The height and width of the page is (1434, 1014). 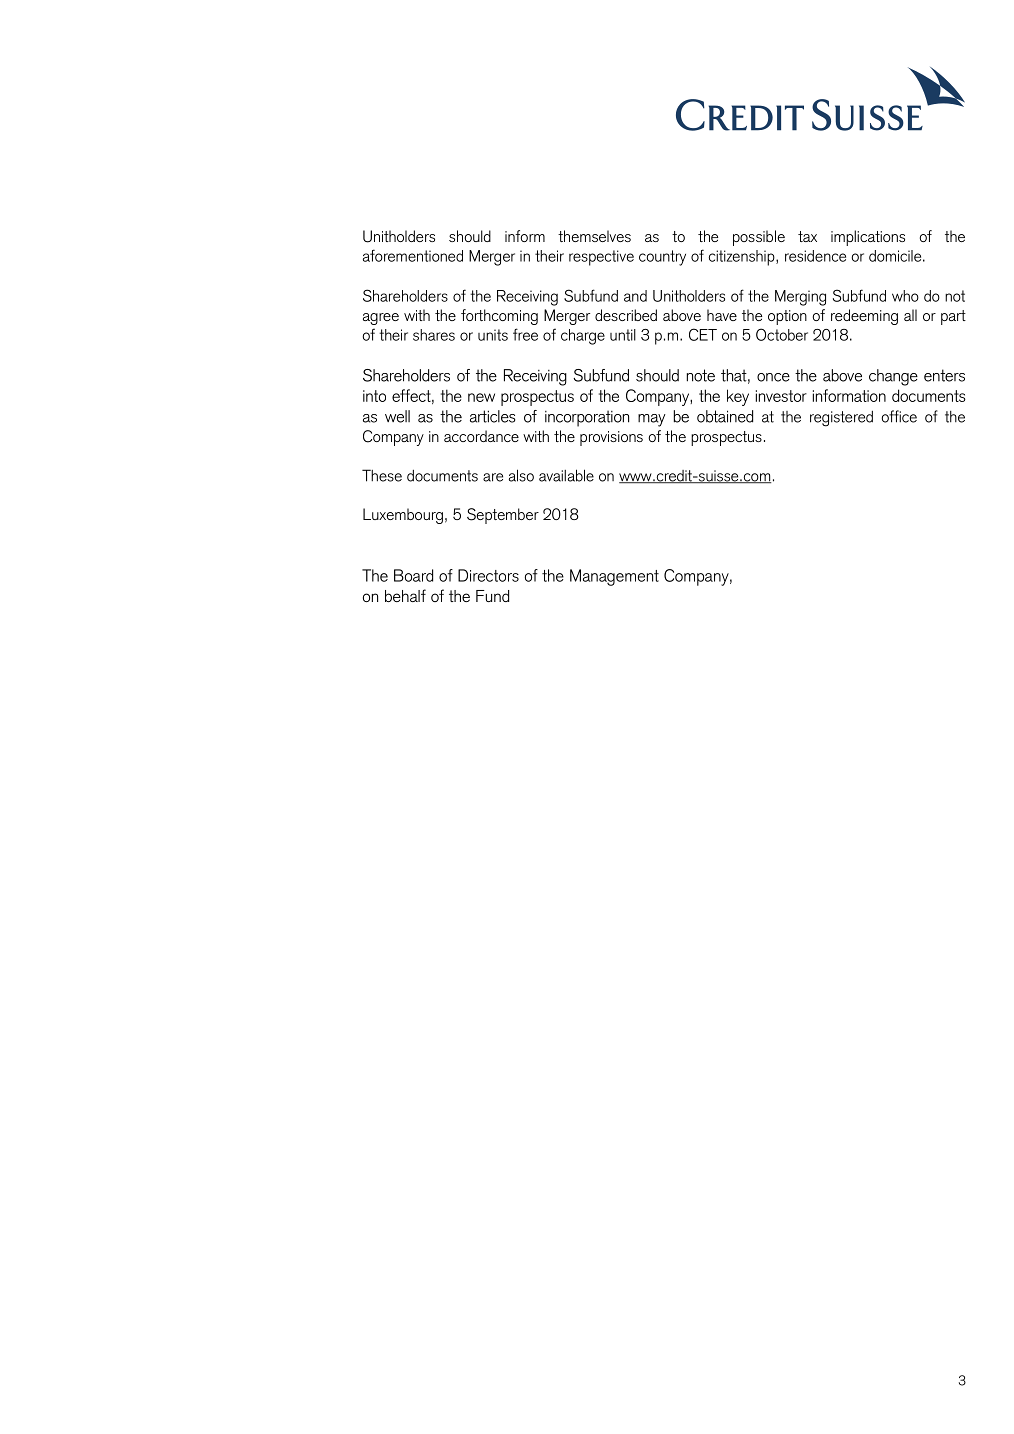 I want to click on aforementioned, so click(x=413, y=255).
